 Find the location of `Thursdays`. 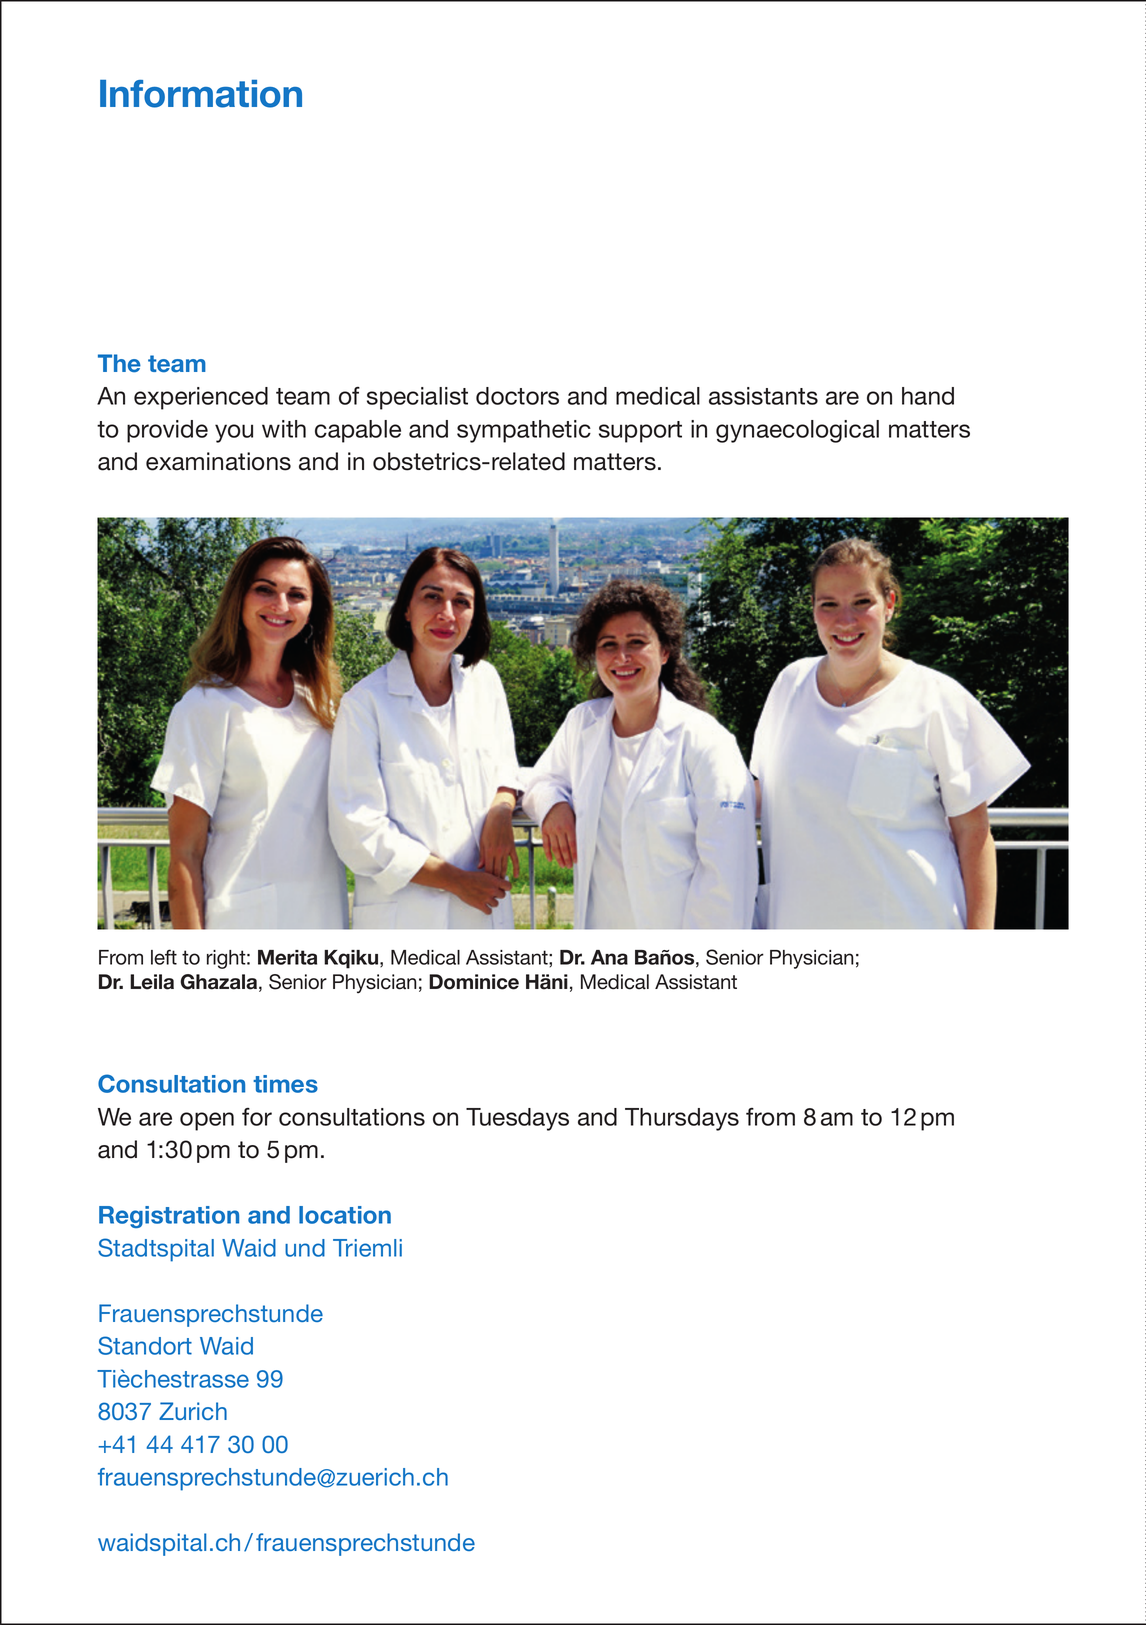

Thursdays is located at coordinates (682, 1119).
